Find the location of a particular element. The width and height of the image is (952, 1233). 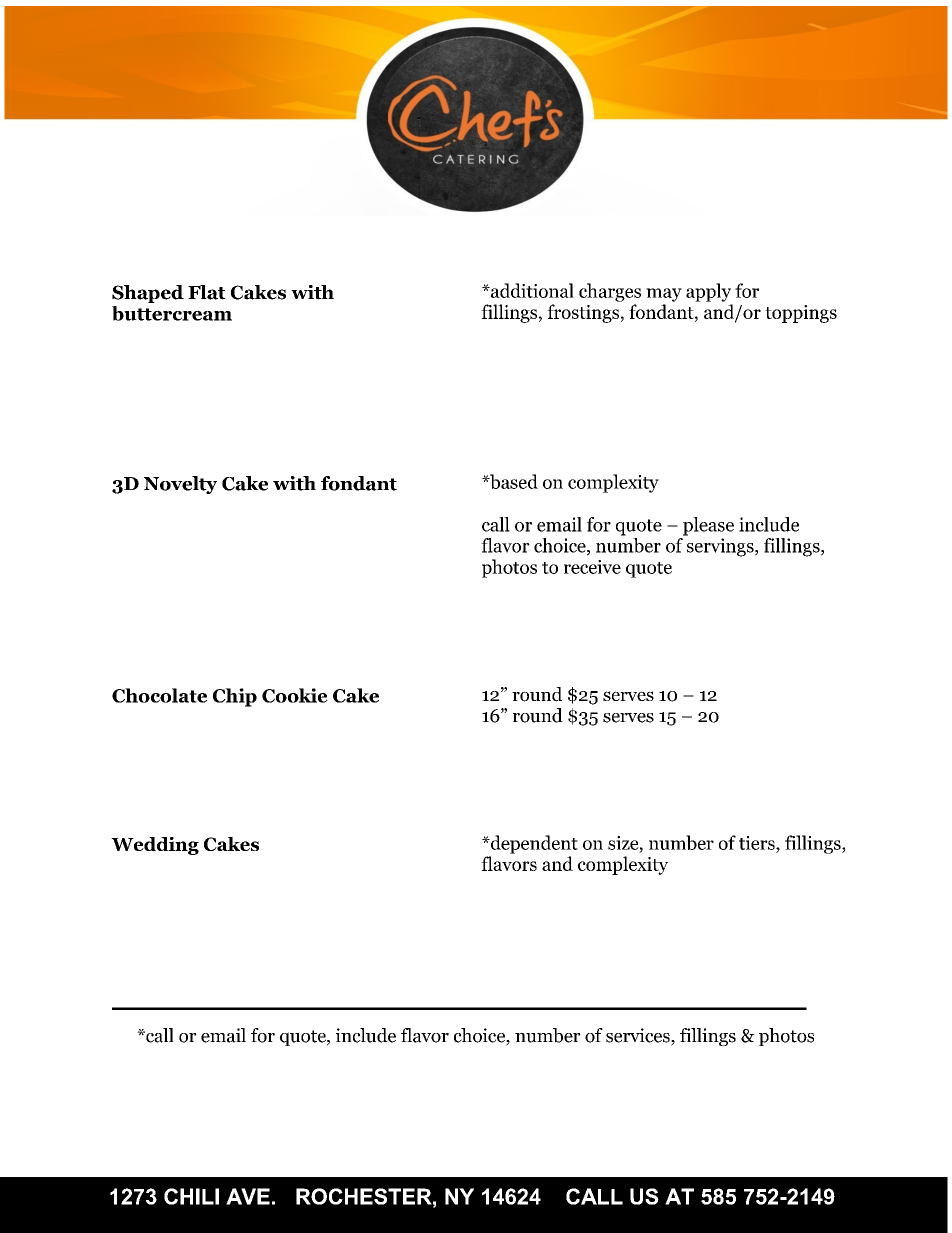

Cookie is located at coordinates (295, 695).
